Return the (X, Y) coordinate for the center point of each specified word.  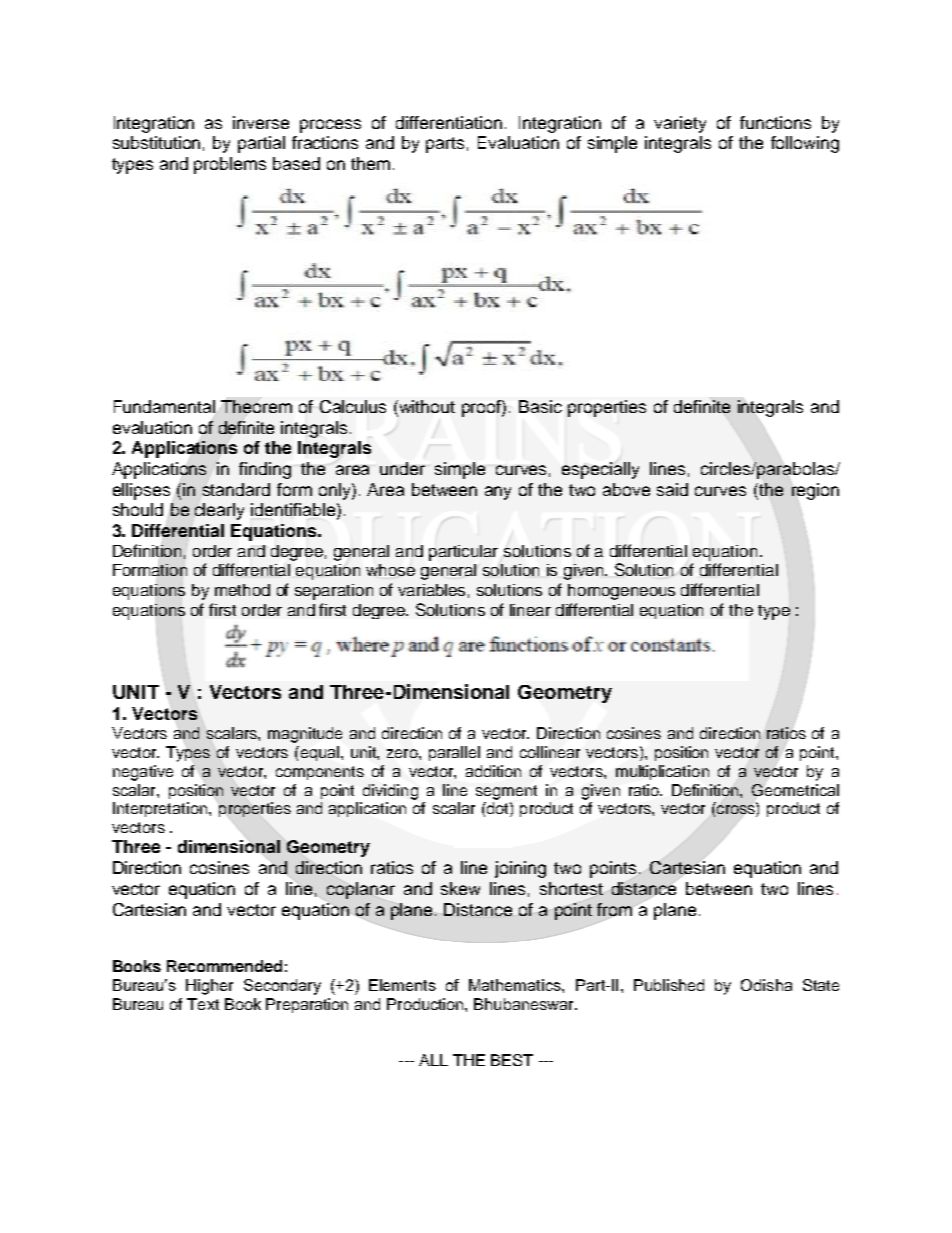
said (672, 489)
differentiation (449, 122)
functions (775, 122)
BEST (512, 1060)
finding (265, 470)
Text (203, 1004)
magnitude (305, 735)
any (498, 493)
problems (230, 165)
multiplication (662, 772)
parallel (454, 753)
